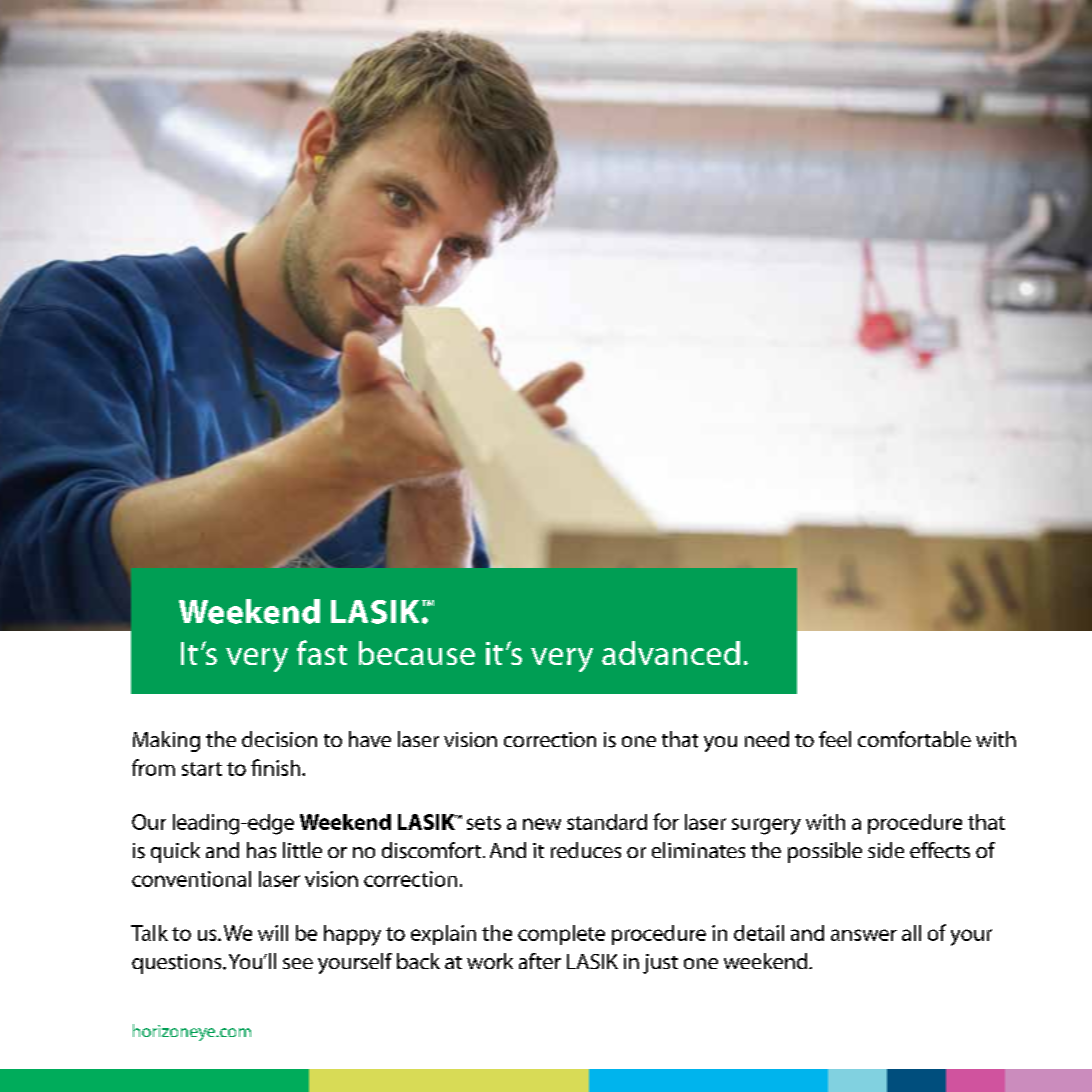 Image resolution: width=1092 pixels, height=1092 pixels. Describe the element at coordinates (835, 739) in the page. I see `feel` at that location.
